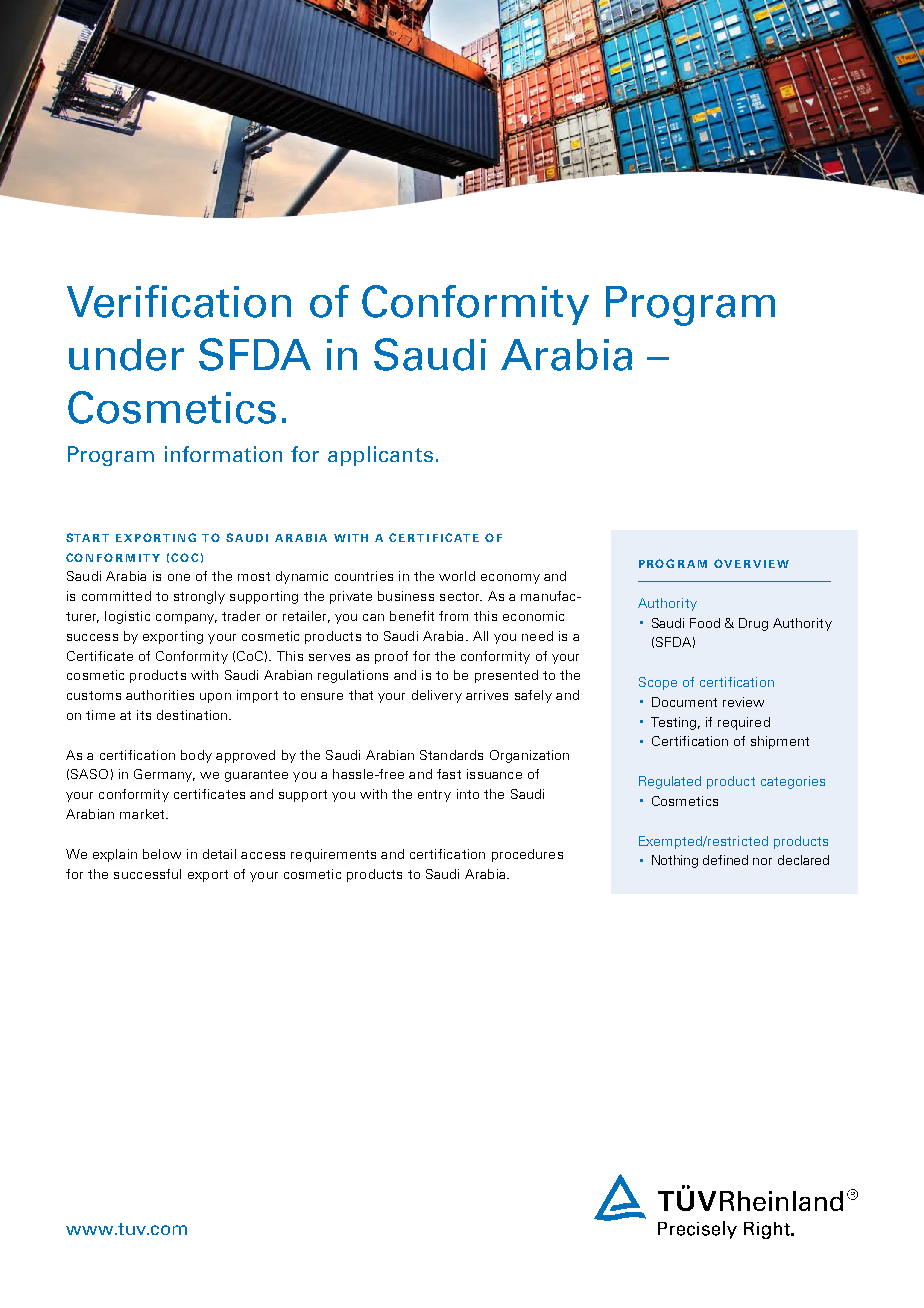 The height and width of the page is (1308, 924). What do you see at coordinates (461, 596) in the page?
I see `sector` at bounding box center [461, 596].
